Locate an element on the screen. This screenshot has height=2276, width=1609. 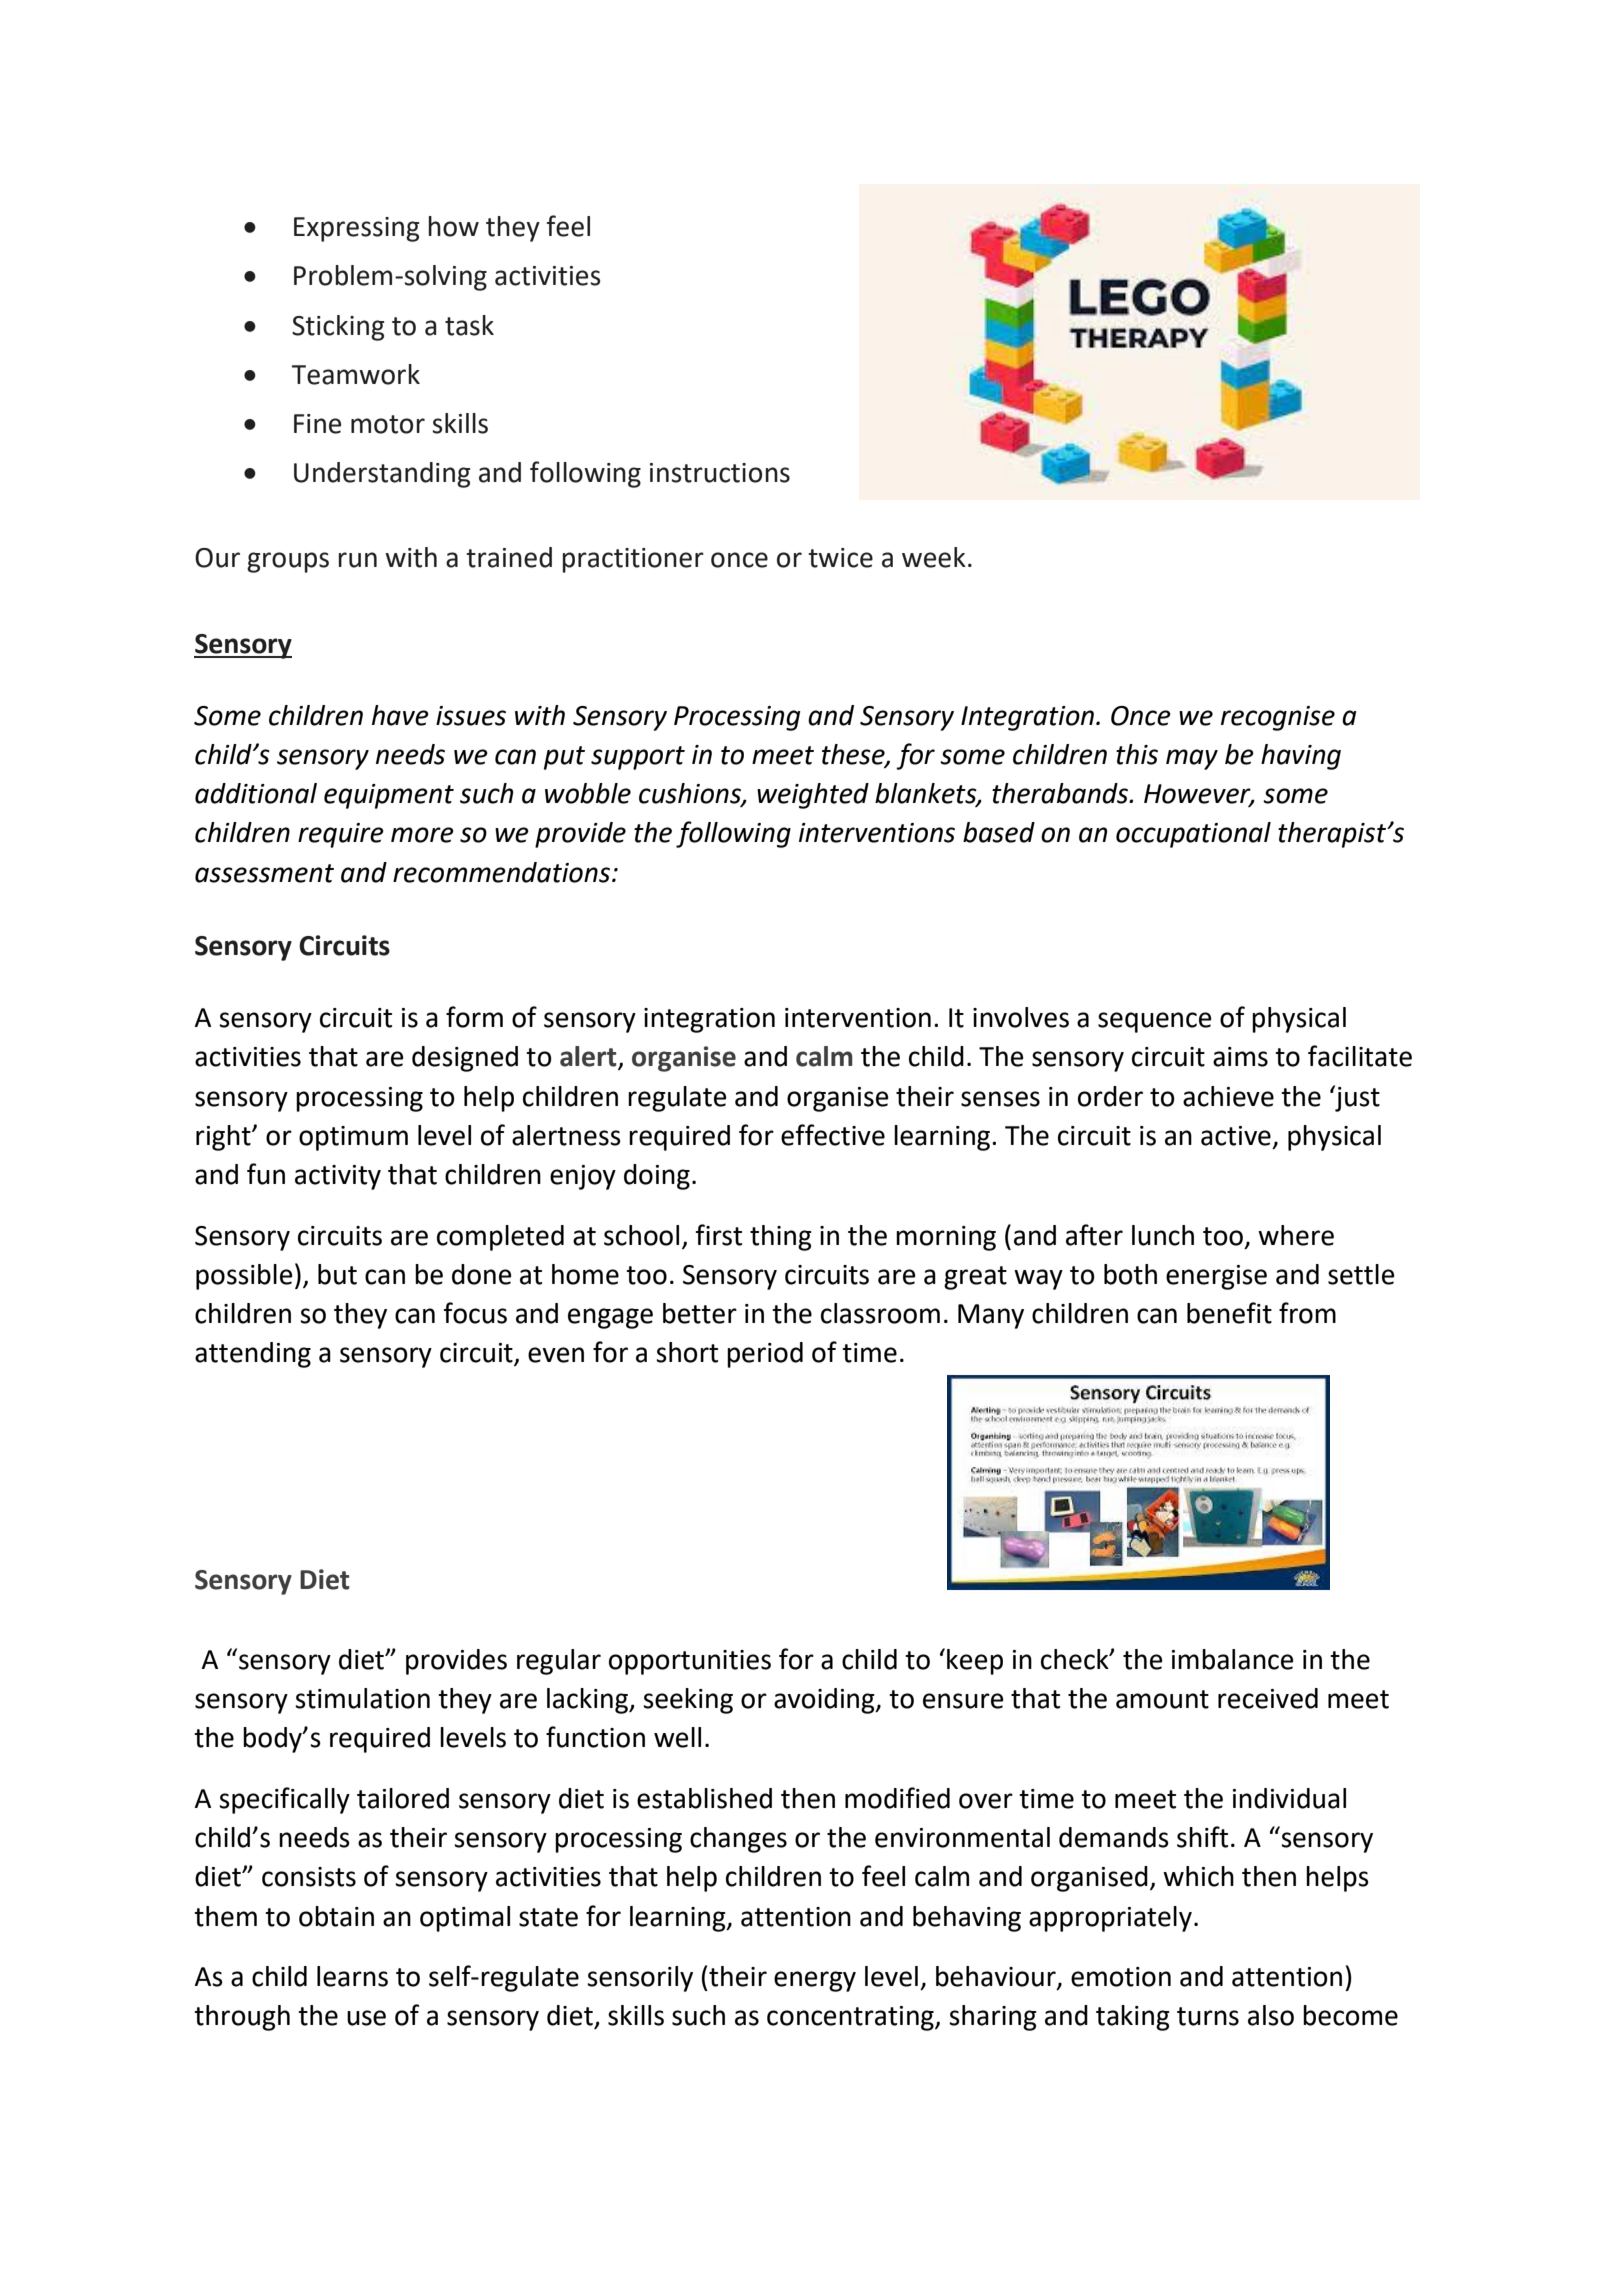
week is located at coordinates (934, 557).
